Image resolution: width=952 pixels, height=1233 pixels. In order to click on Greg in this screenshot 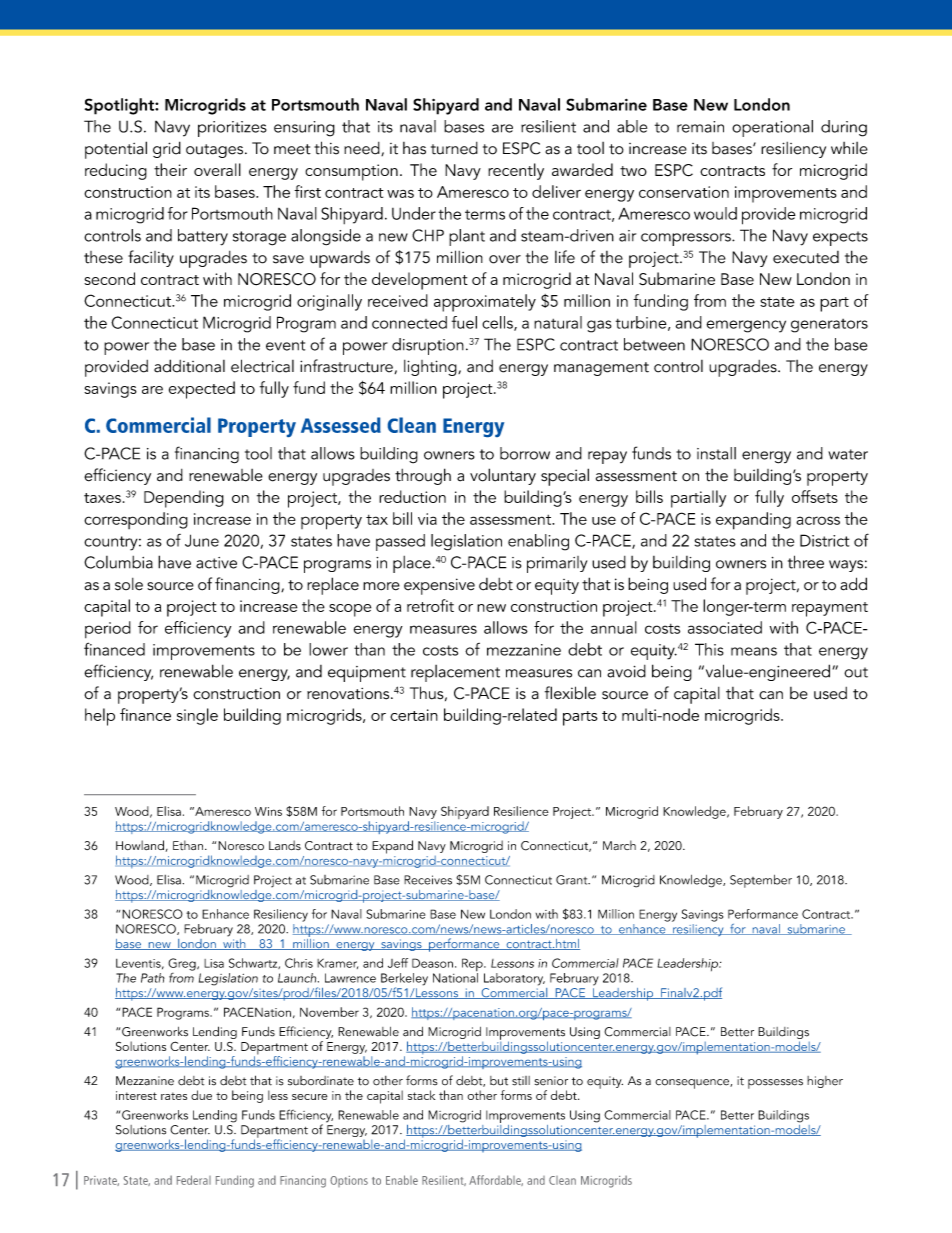, I will do `click(183, 964)`.
